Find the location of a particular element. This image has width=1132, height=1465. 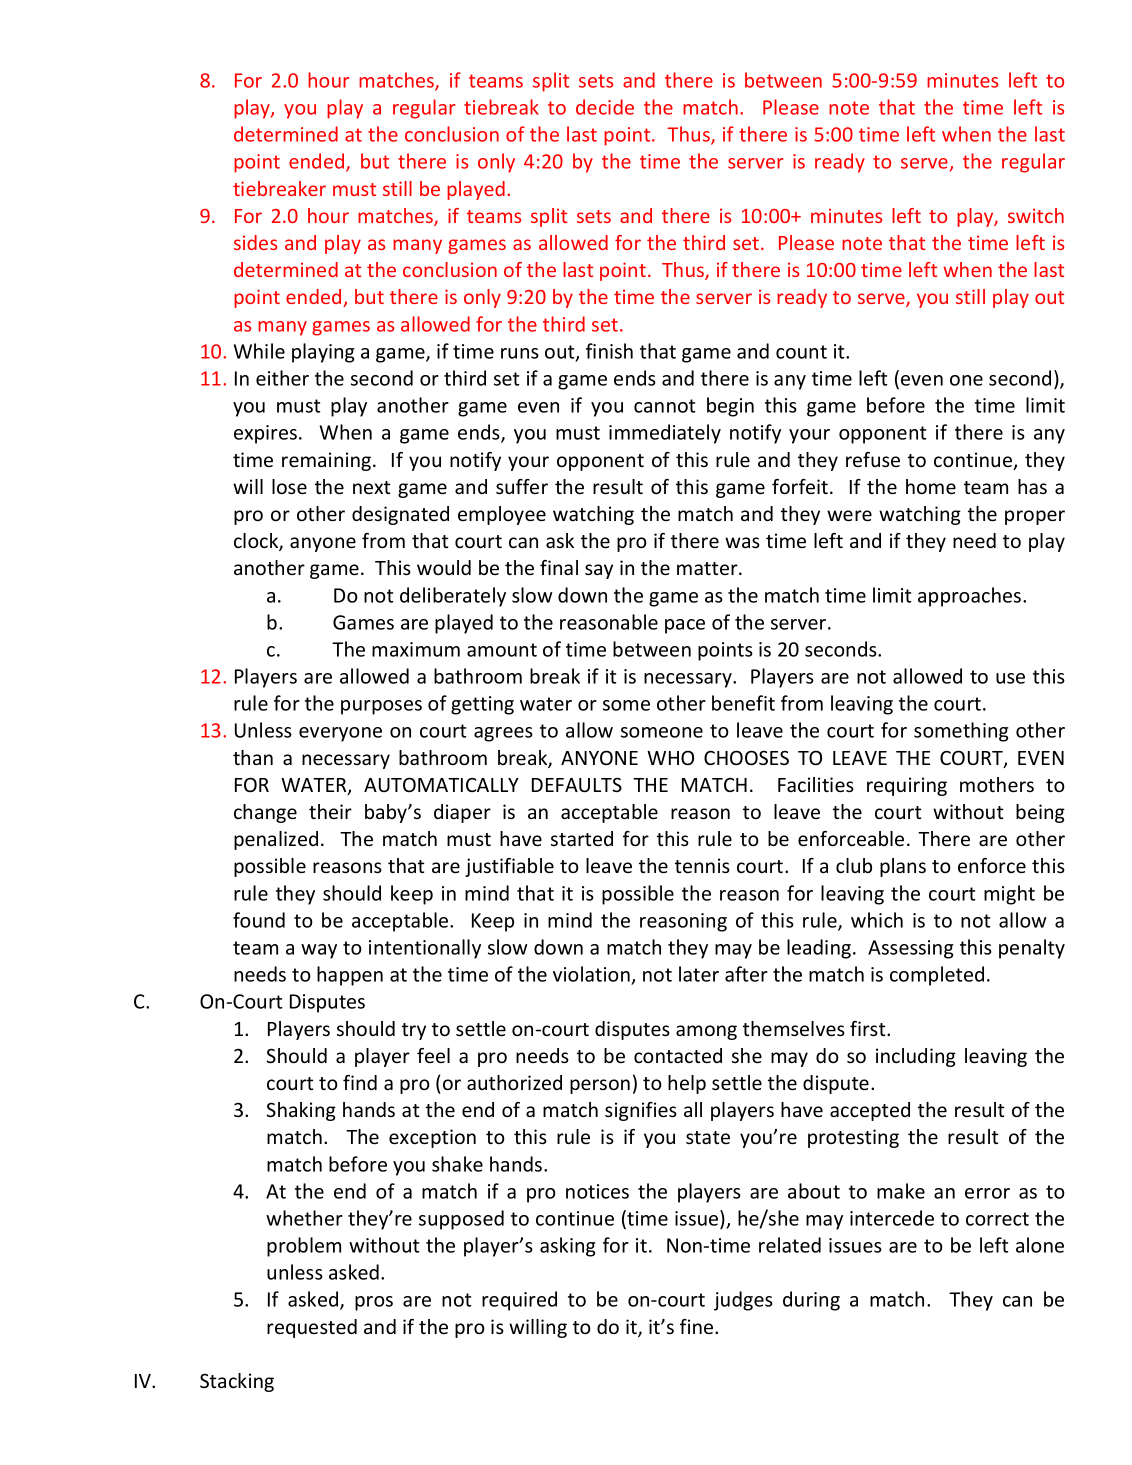

requested is located at coordinates (312, 1328).
